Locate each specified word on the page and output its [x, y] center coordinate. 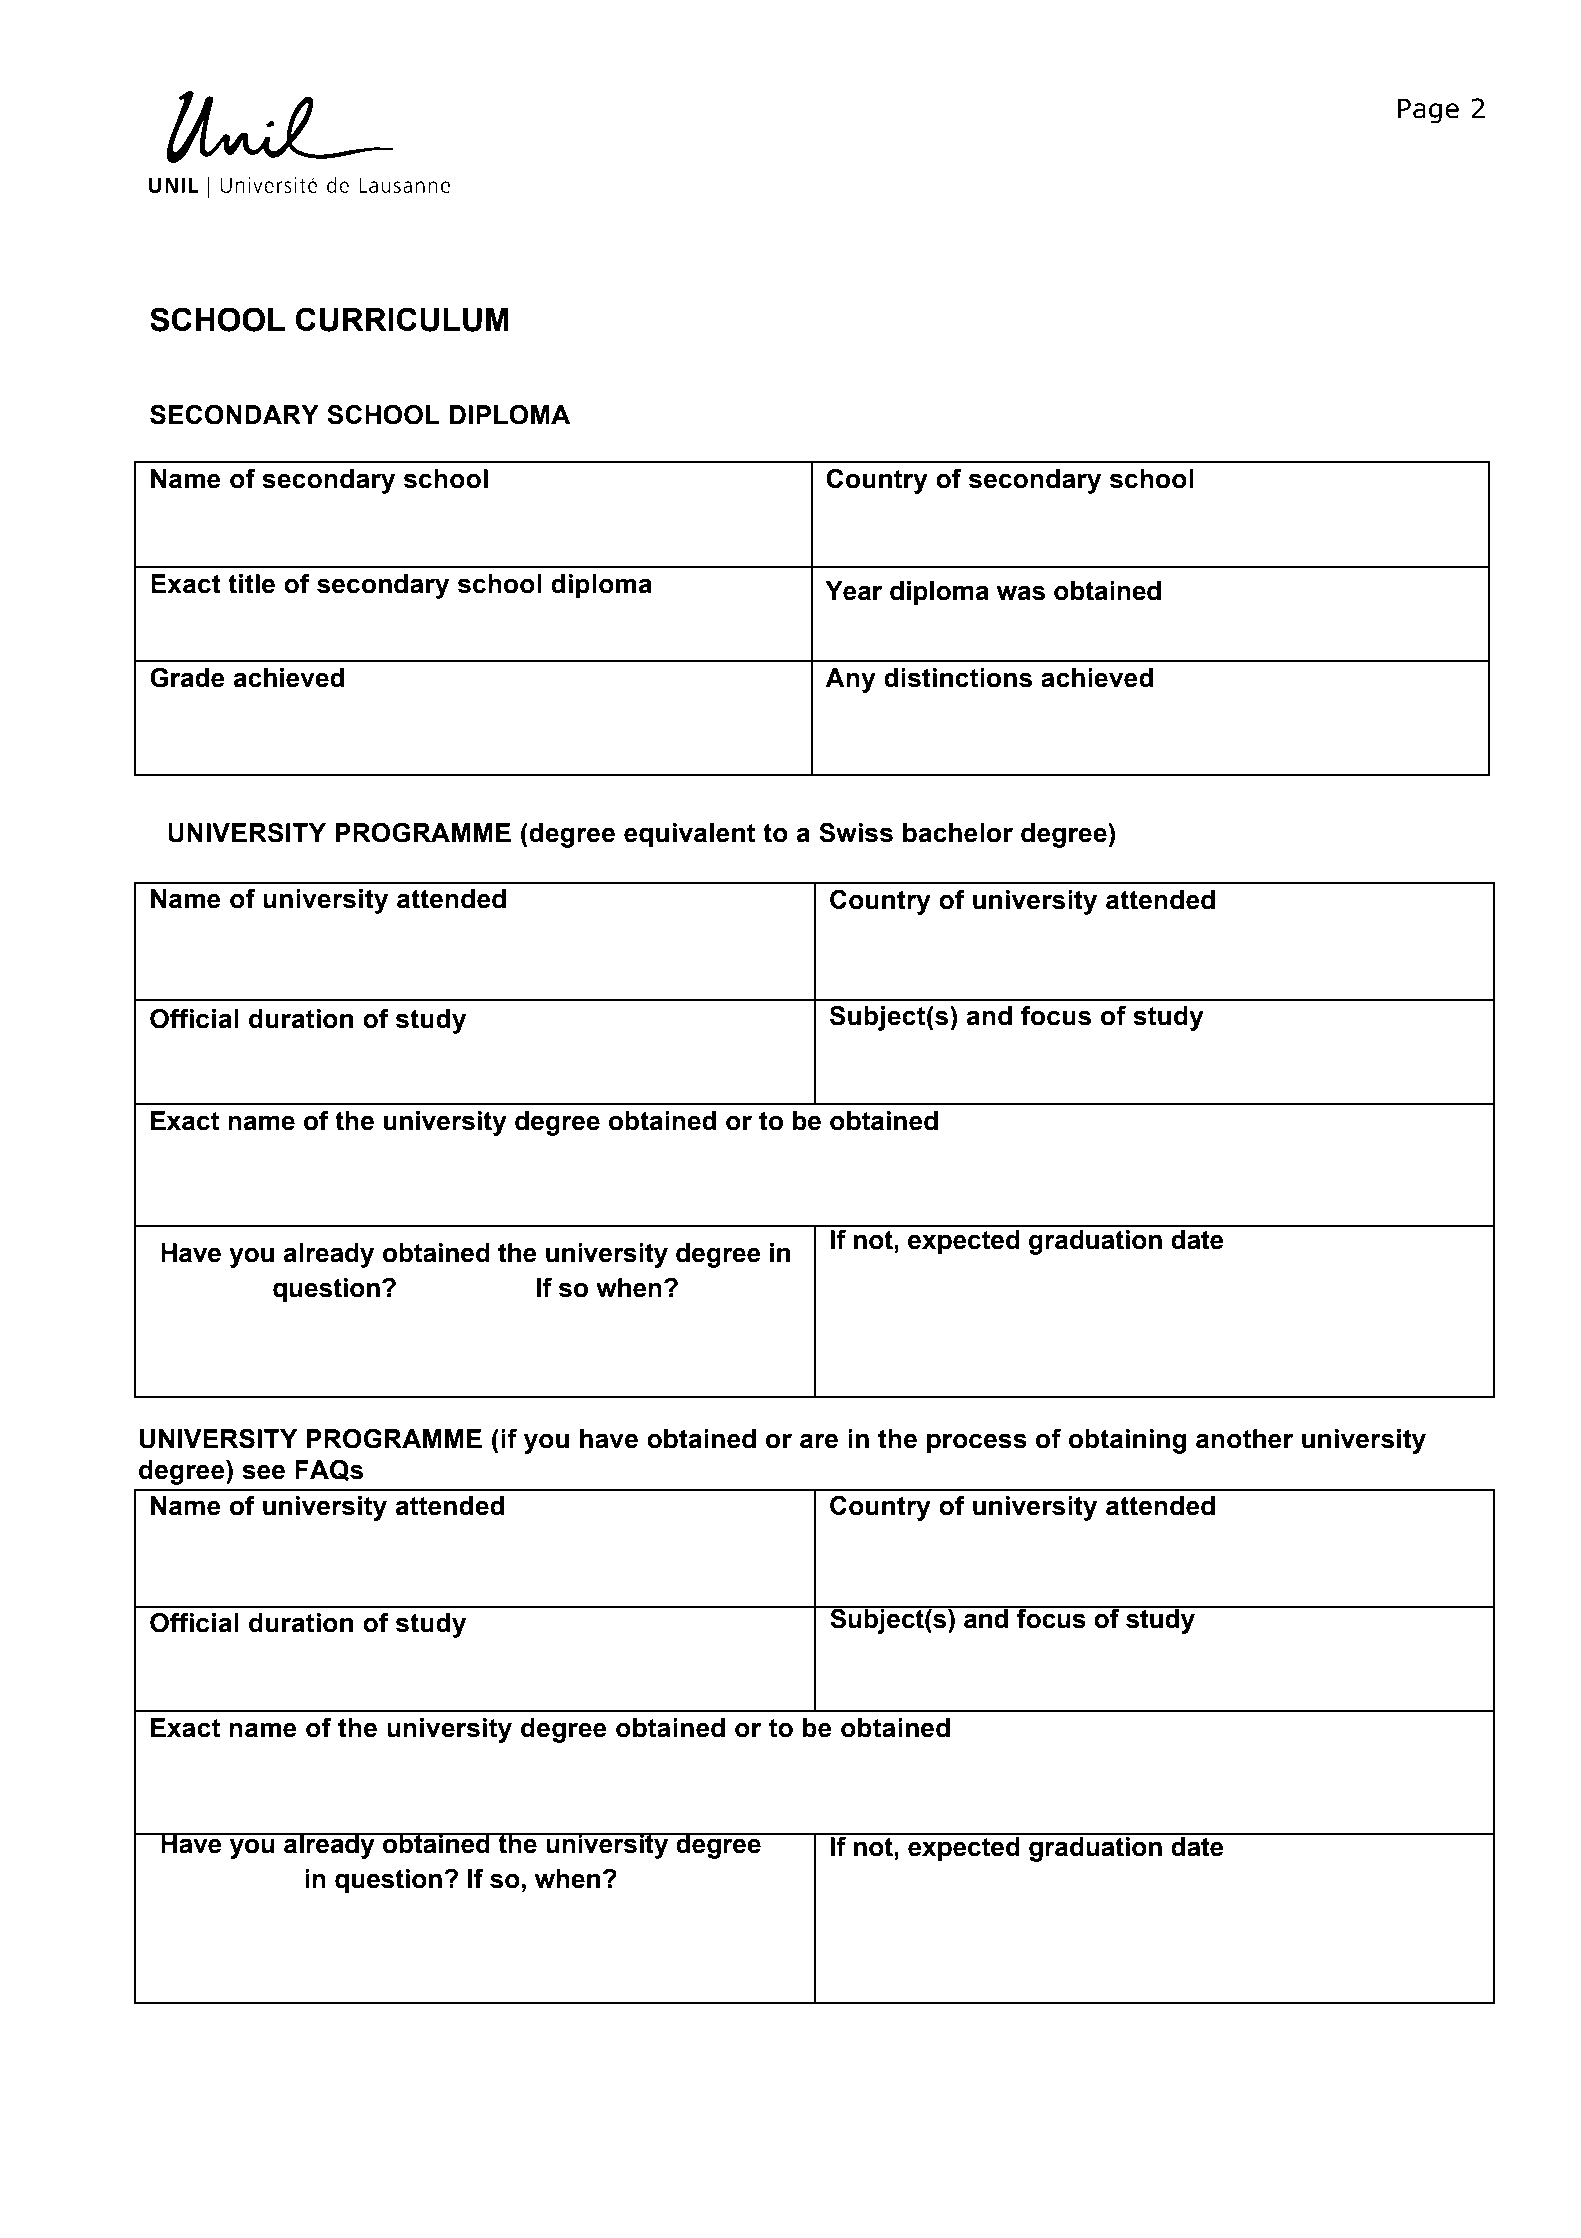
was [1021, 593]
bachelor [958, 833]
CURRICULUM [402, 319]
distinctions [958, 678]
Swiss [856, 832]
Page [1428, 111]
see [263, 1472]
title [251, 584]
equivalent [689, 835]
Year [853, 591]
